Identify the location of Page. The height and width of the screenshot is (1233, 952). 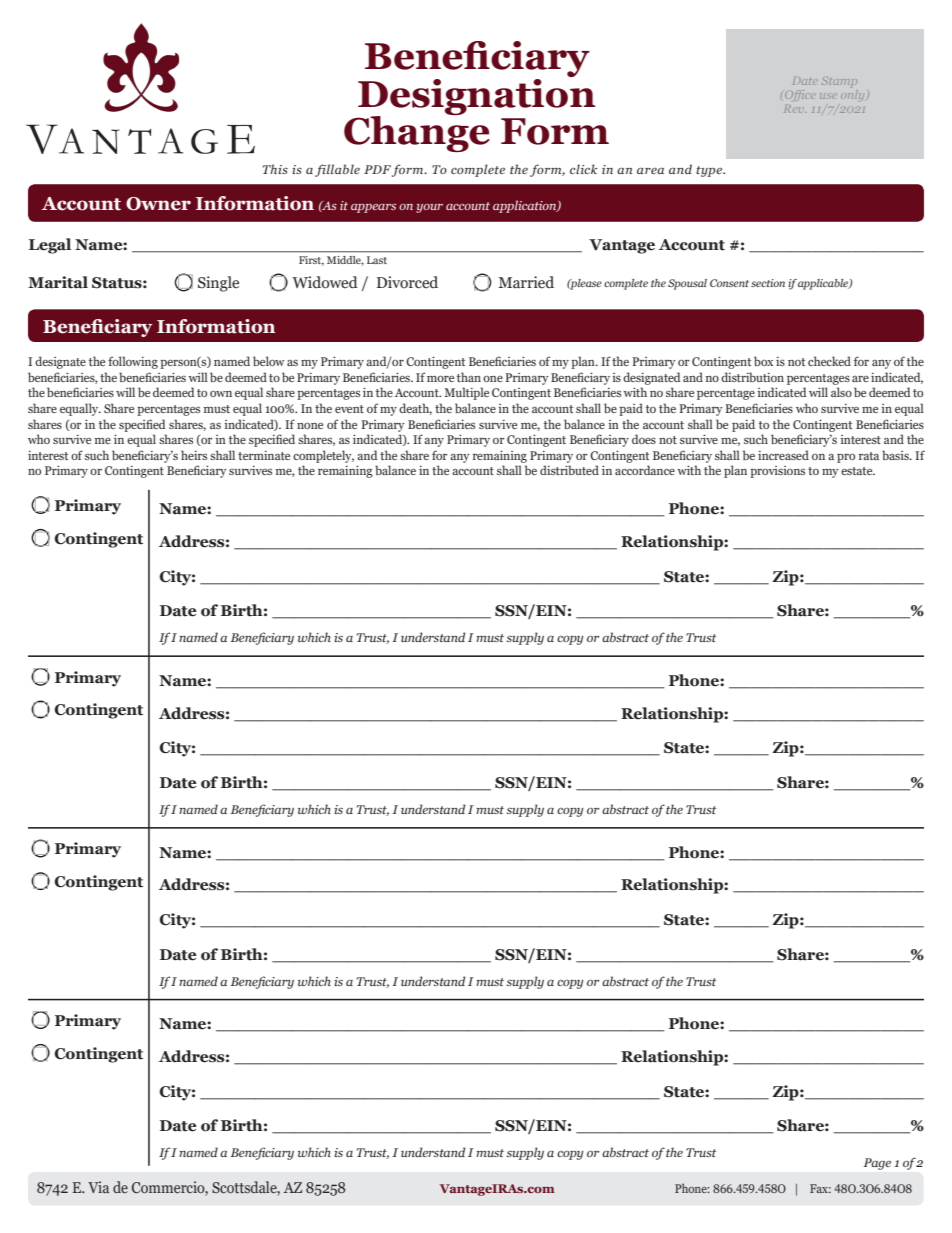
(877, 1164).
